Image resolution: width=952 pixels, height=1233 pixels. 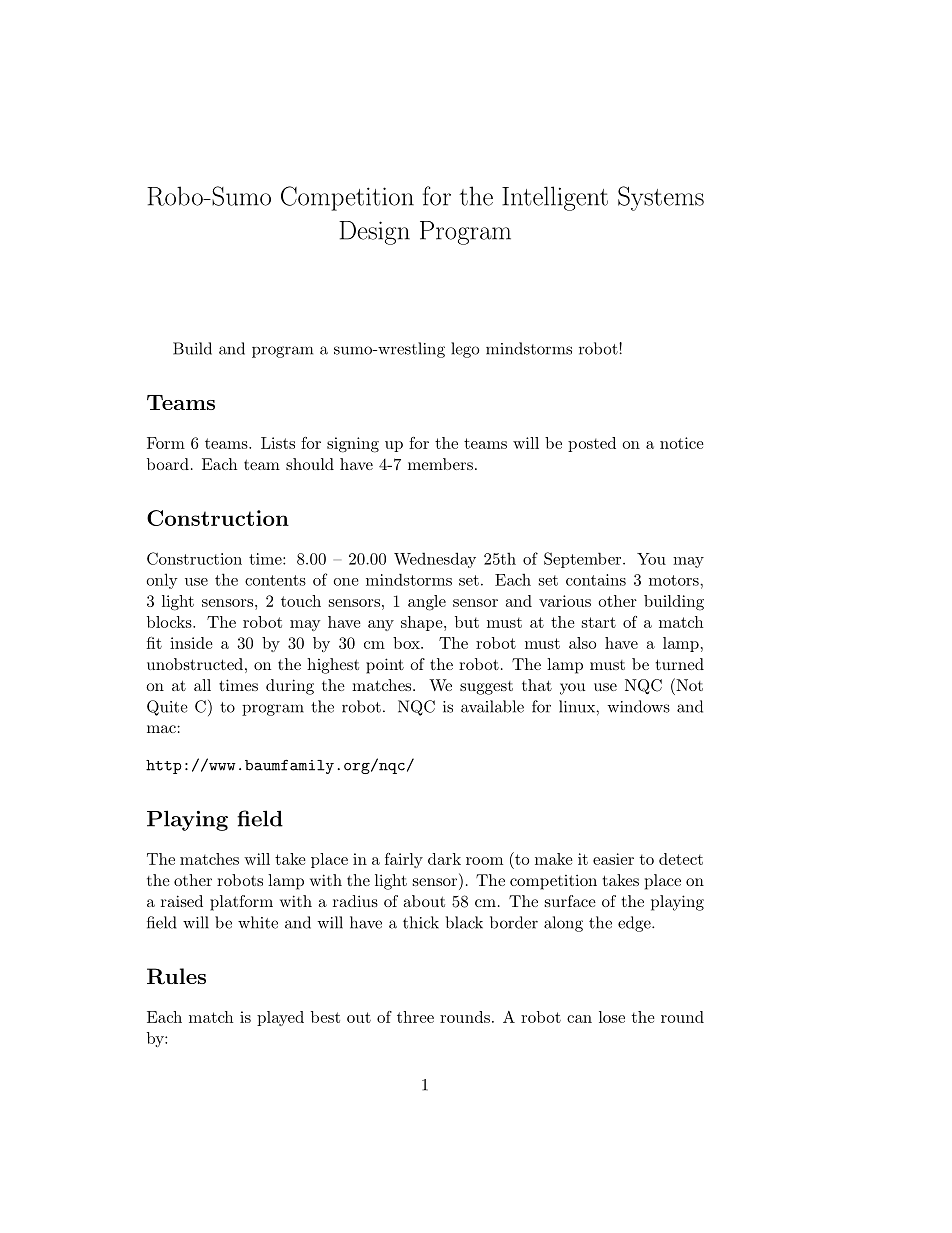 I want to click on Rules, so click(x=176, y=976).
